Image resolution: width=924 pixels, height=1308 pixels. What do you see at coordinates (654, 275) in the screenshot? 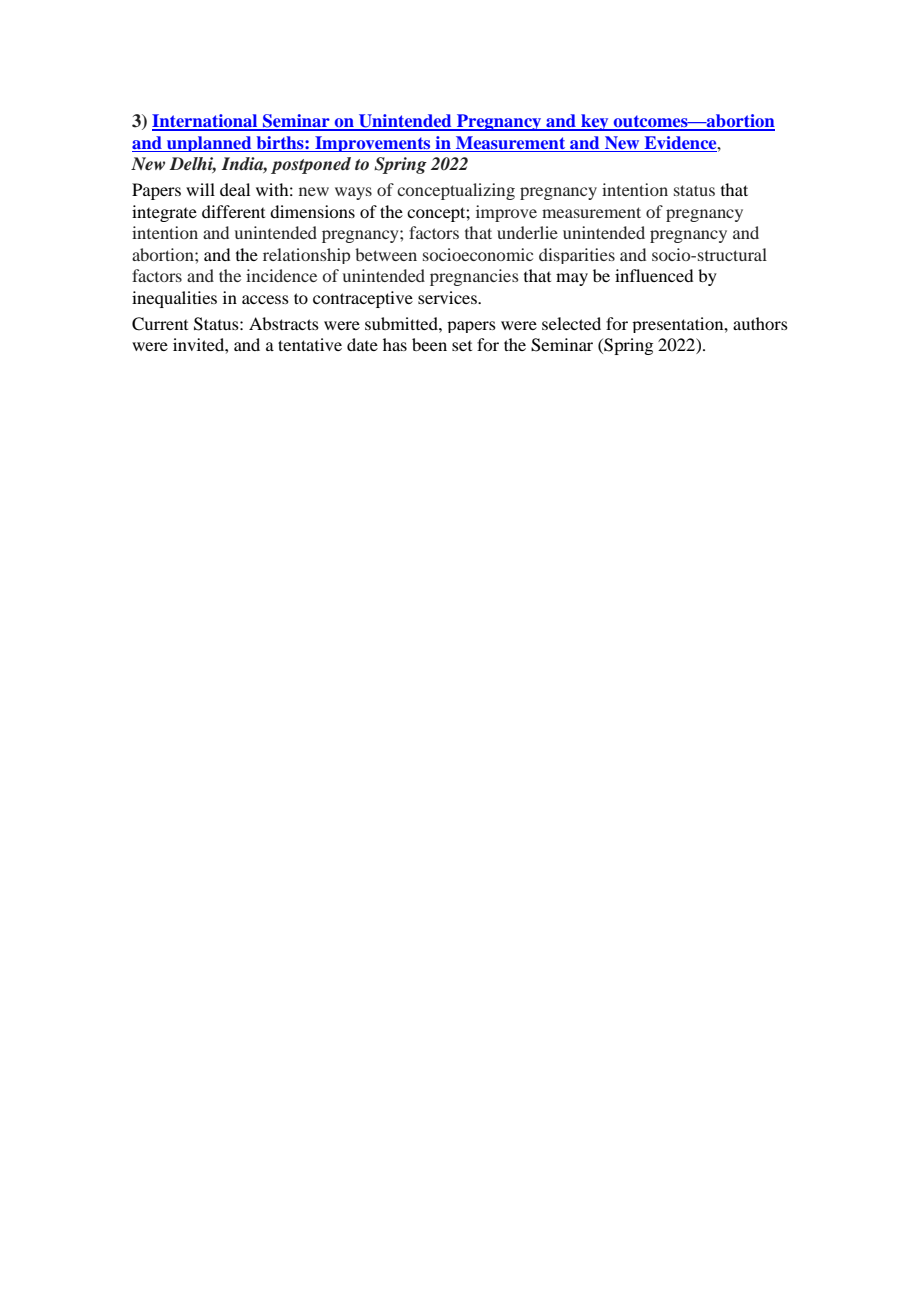
I see `influenced` at bounding box center [654, 275].
